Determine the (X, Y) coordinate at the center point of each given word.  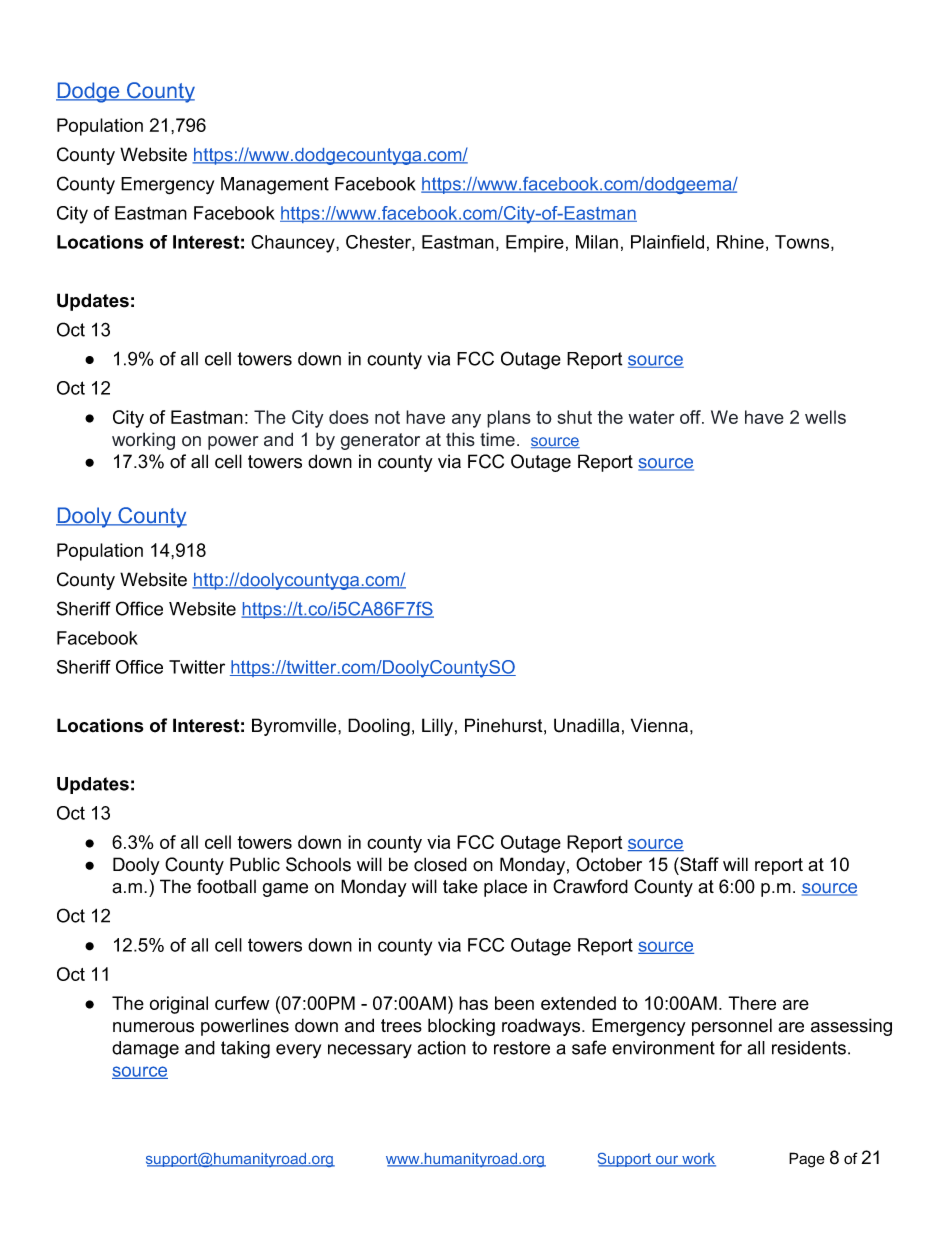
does (349, 417)
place (505, 888)
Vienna (659, 725)
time (497, 439)
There (752, 1003)
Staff (698, 864)
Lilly (437, 727)
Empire (535, 243)
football (226, 886)
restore (522, 1048)
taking (245, 1050)
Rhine (740, 242)
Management (275, 186)
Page (807, 1160)
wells (825, 417)
